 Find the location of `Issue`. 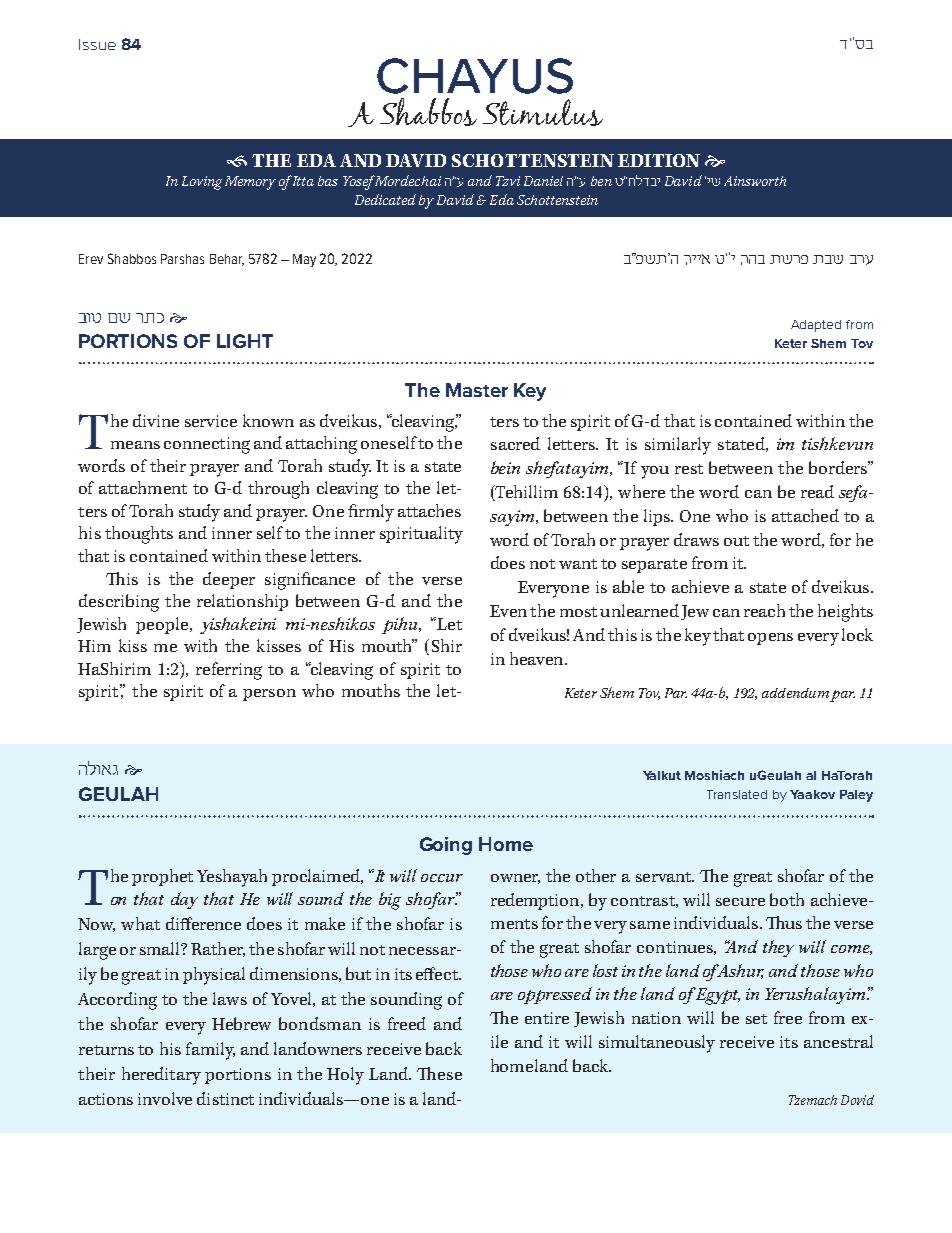

Issue is located at coordinates (97, 44).
